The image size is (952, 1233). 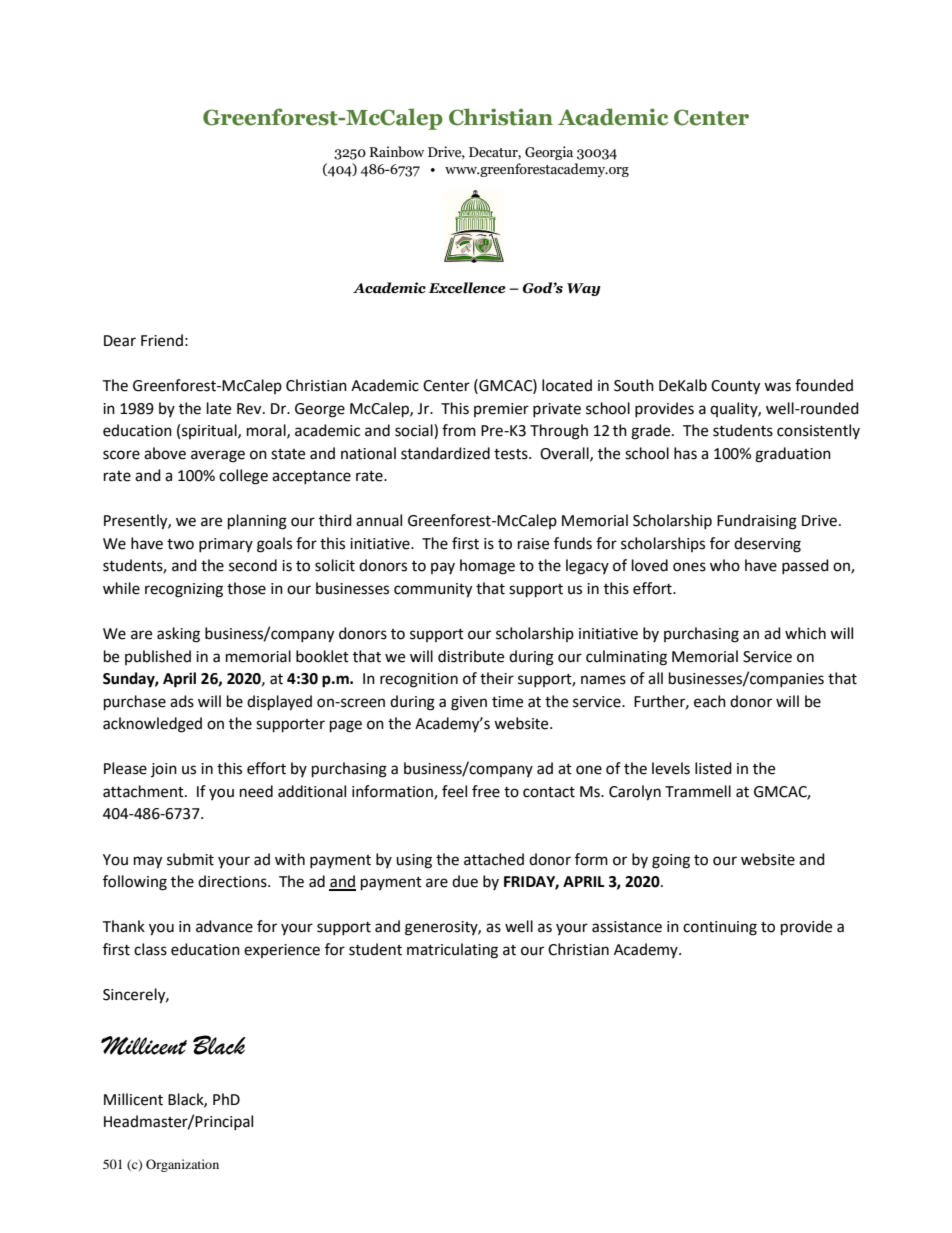 I want to click on continuing, so click(x=720, y=928).
